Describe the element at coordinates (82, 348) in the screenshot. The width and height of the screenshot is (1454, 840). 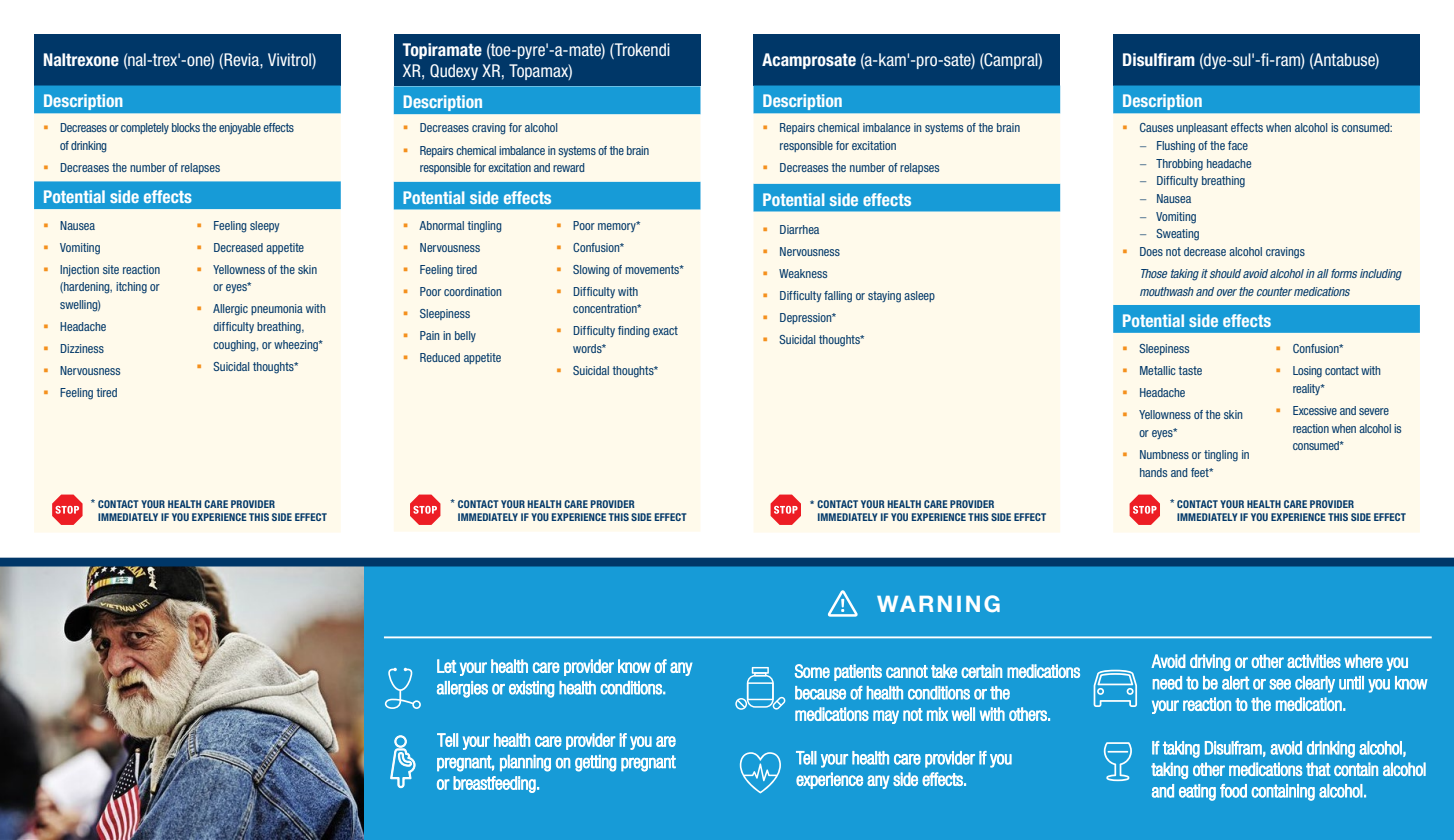
I see `Dizziness` at that location.
